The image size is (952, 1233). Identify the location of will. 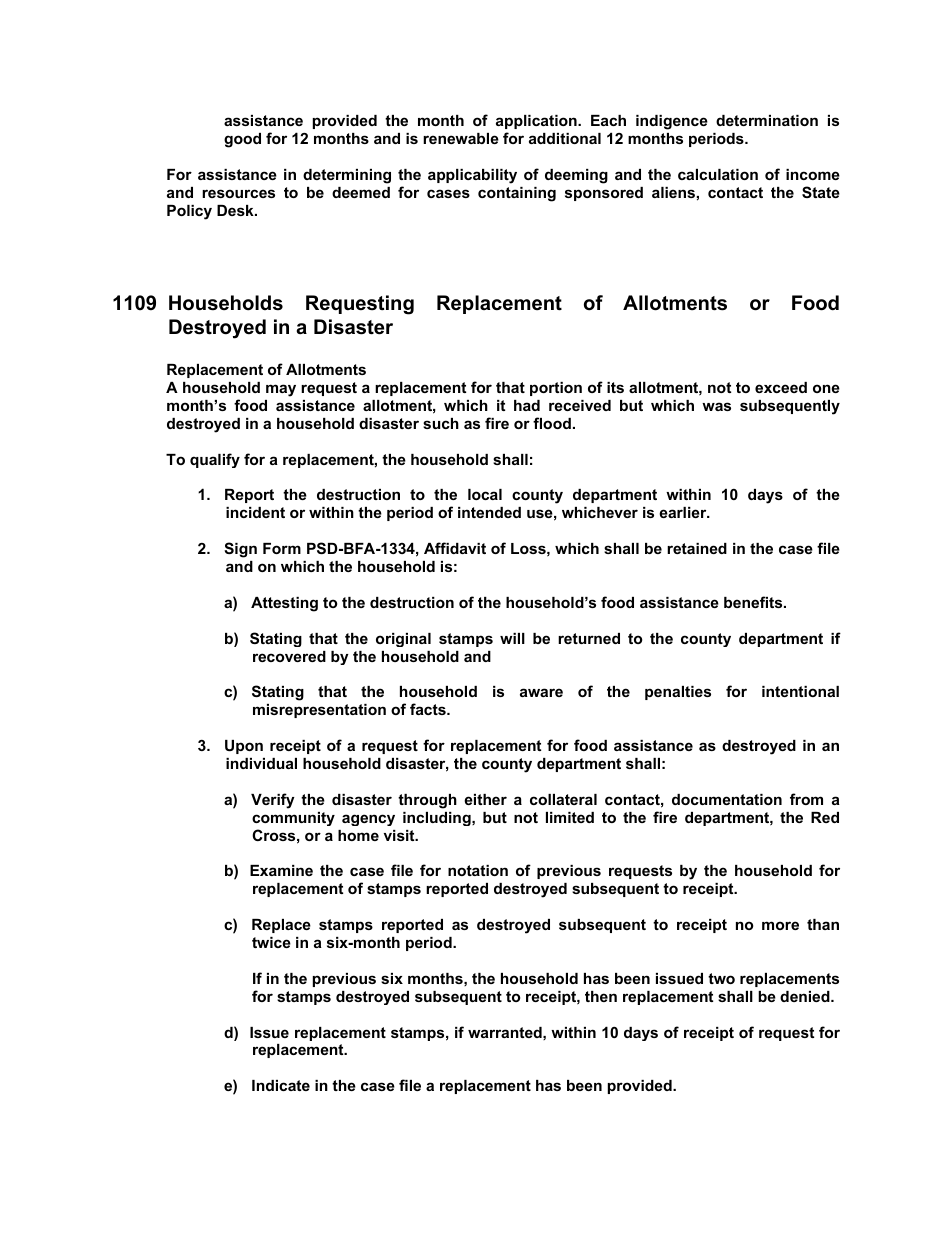
(512, 638).
